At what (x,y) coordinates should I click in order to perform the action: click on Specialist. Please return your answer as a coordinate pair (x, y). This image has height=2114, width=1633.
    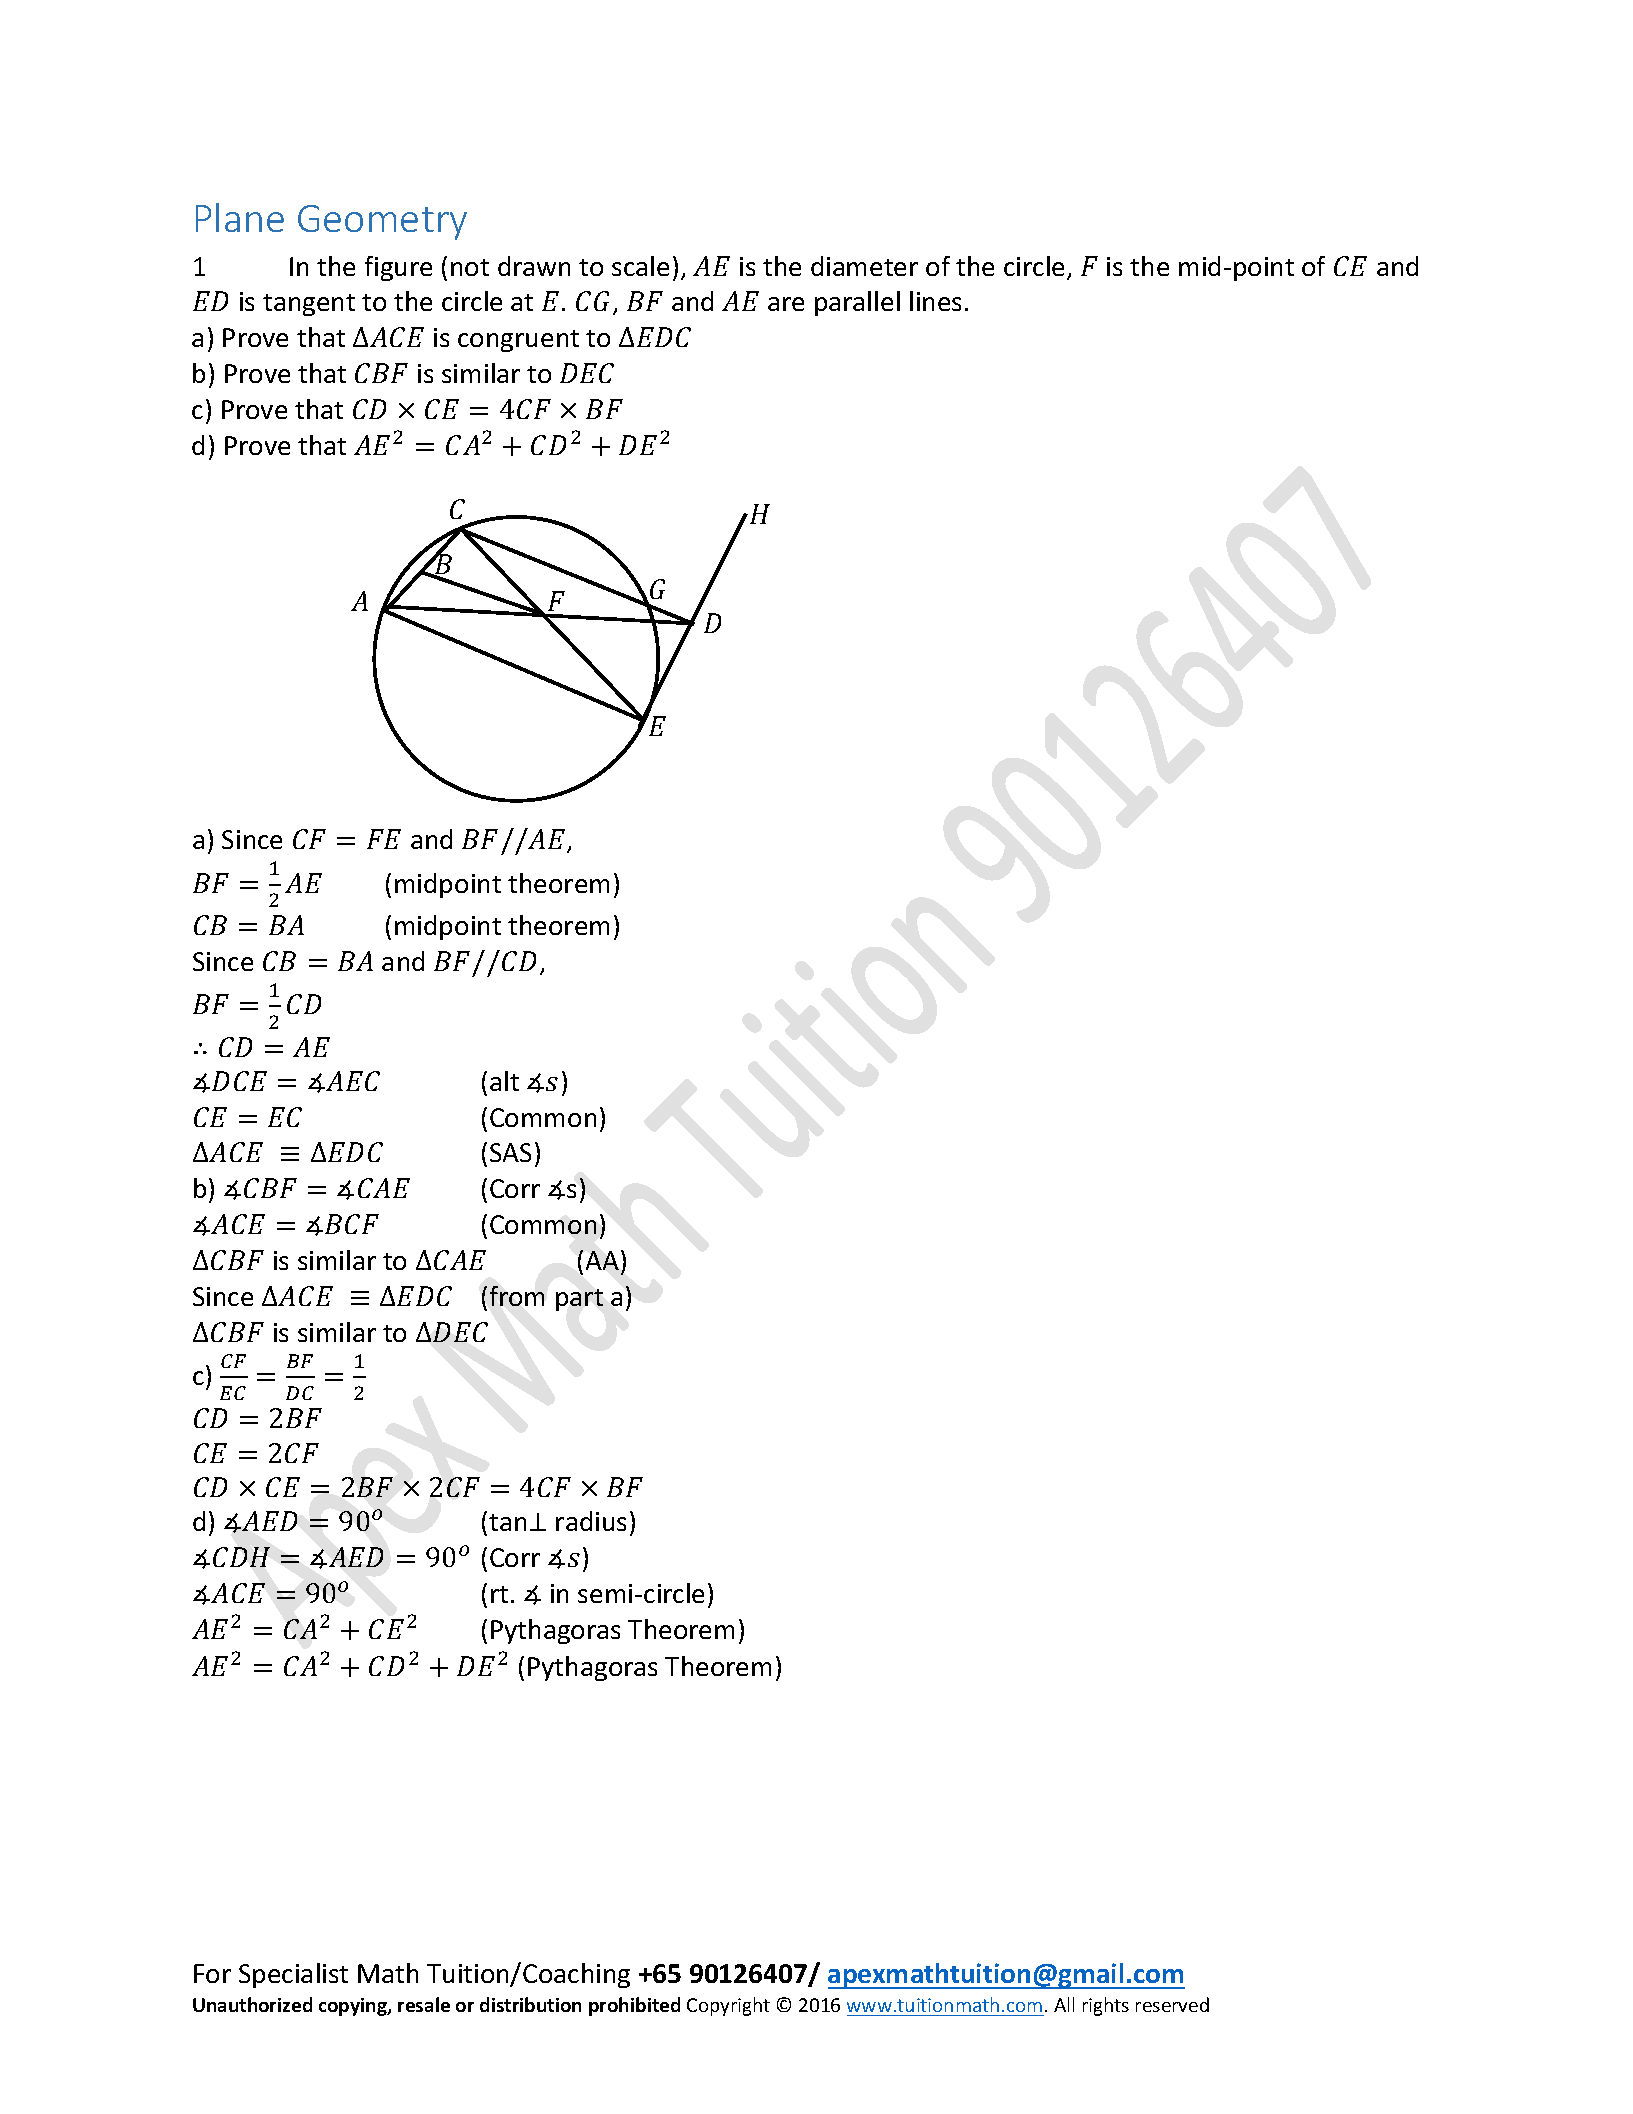
    Looking at the image, I should click on (293, 1975).
